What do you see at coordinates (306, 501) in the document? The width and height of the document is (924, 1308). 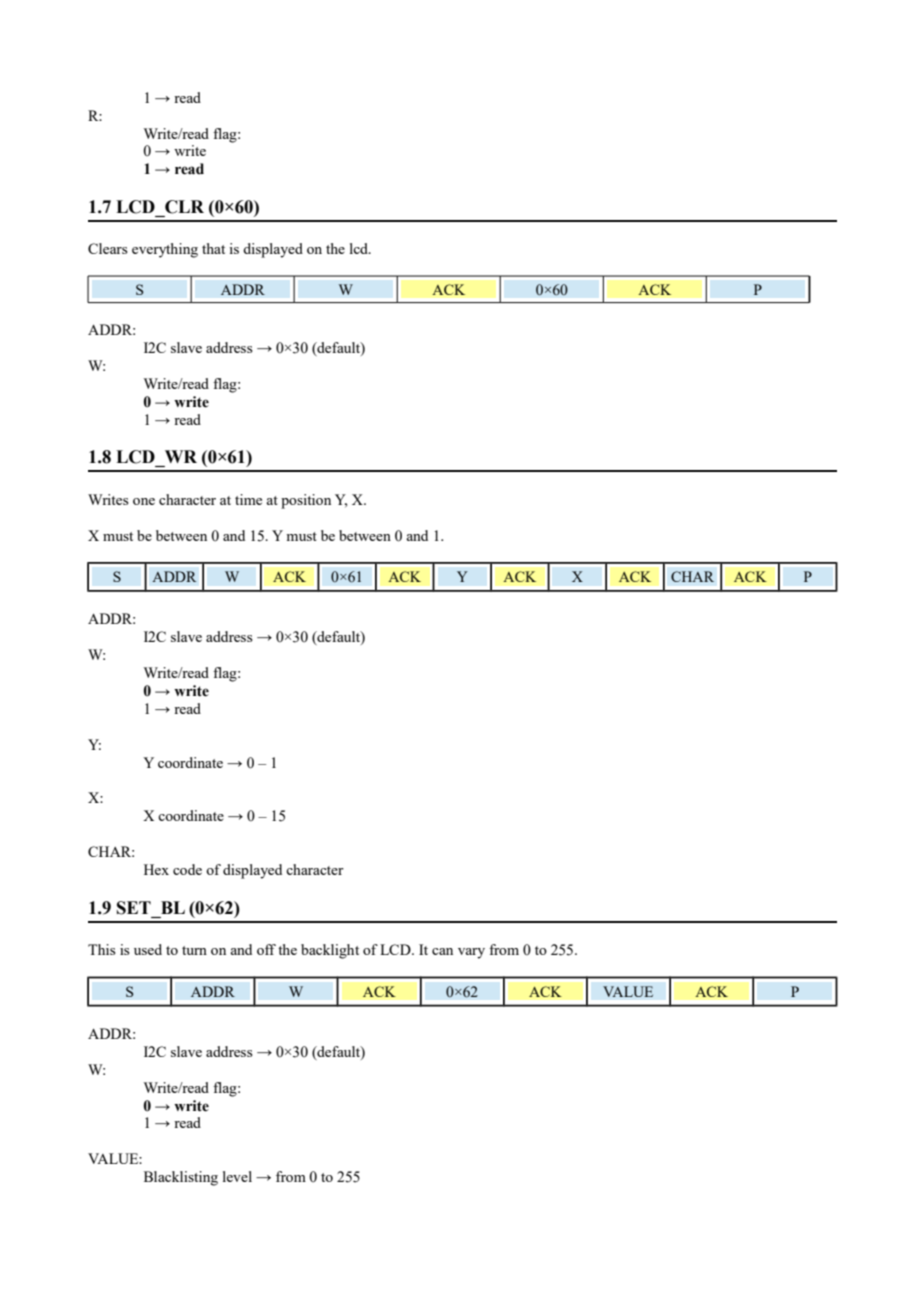 I see `position` at bounding box center [306, 501].
